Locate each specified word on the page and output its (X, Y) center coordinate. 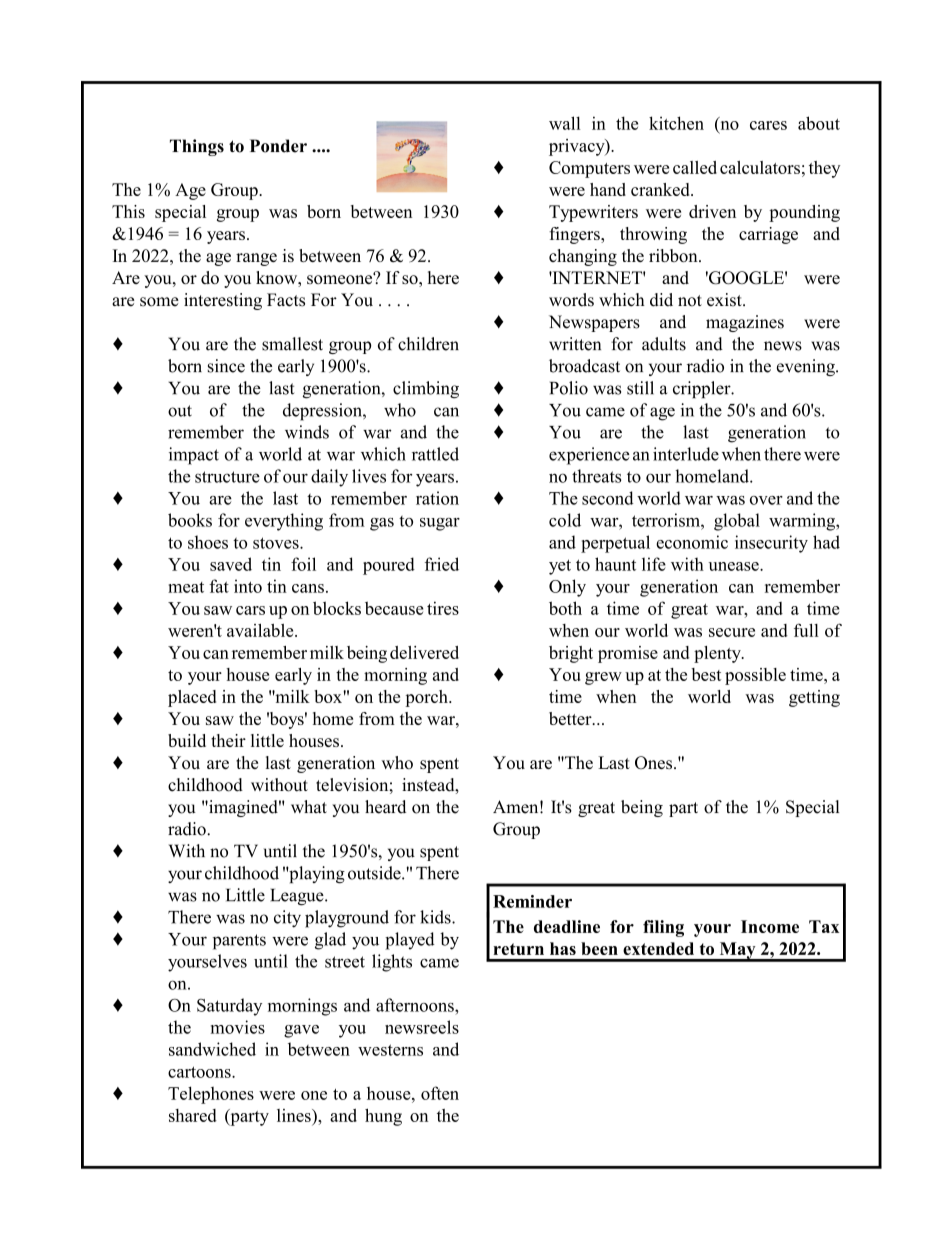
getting (814, 698)
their (228, 740)
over (766, 500)
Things (197, 147)
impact (194, 456)
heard (385, 807)
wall (565, 123)
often (440, 1093)
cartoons (200, 1072)
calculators (760, 167)
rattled (435, 454)
